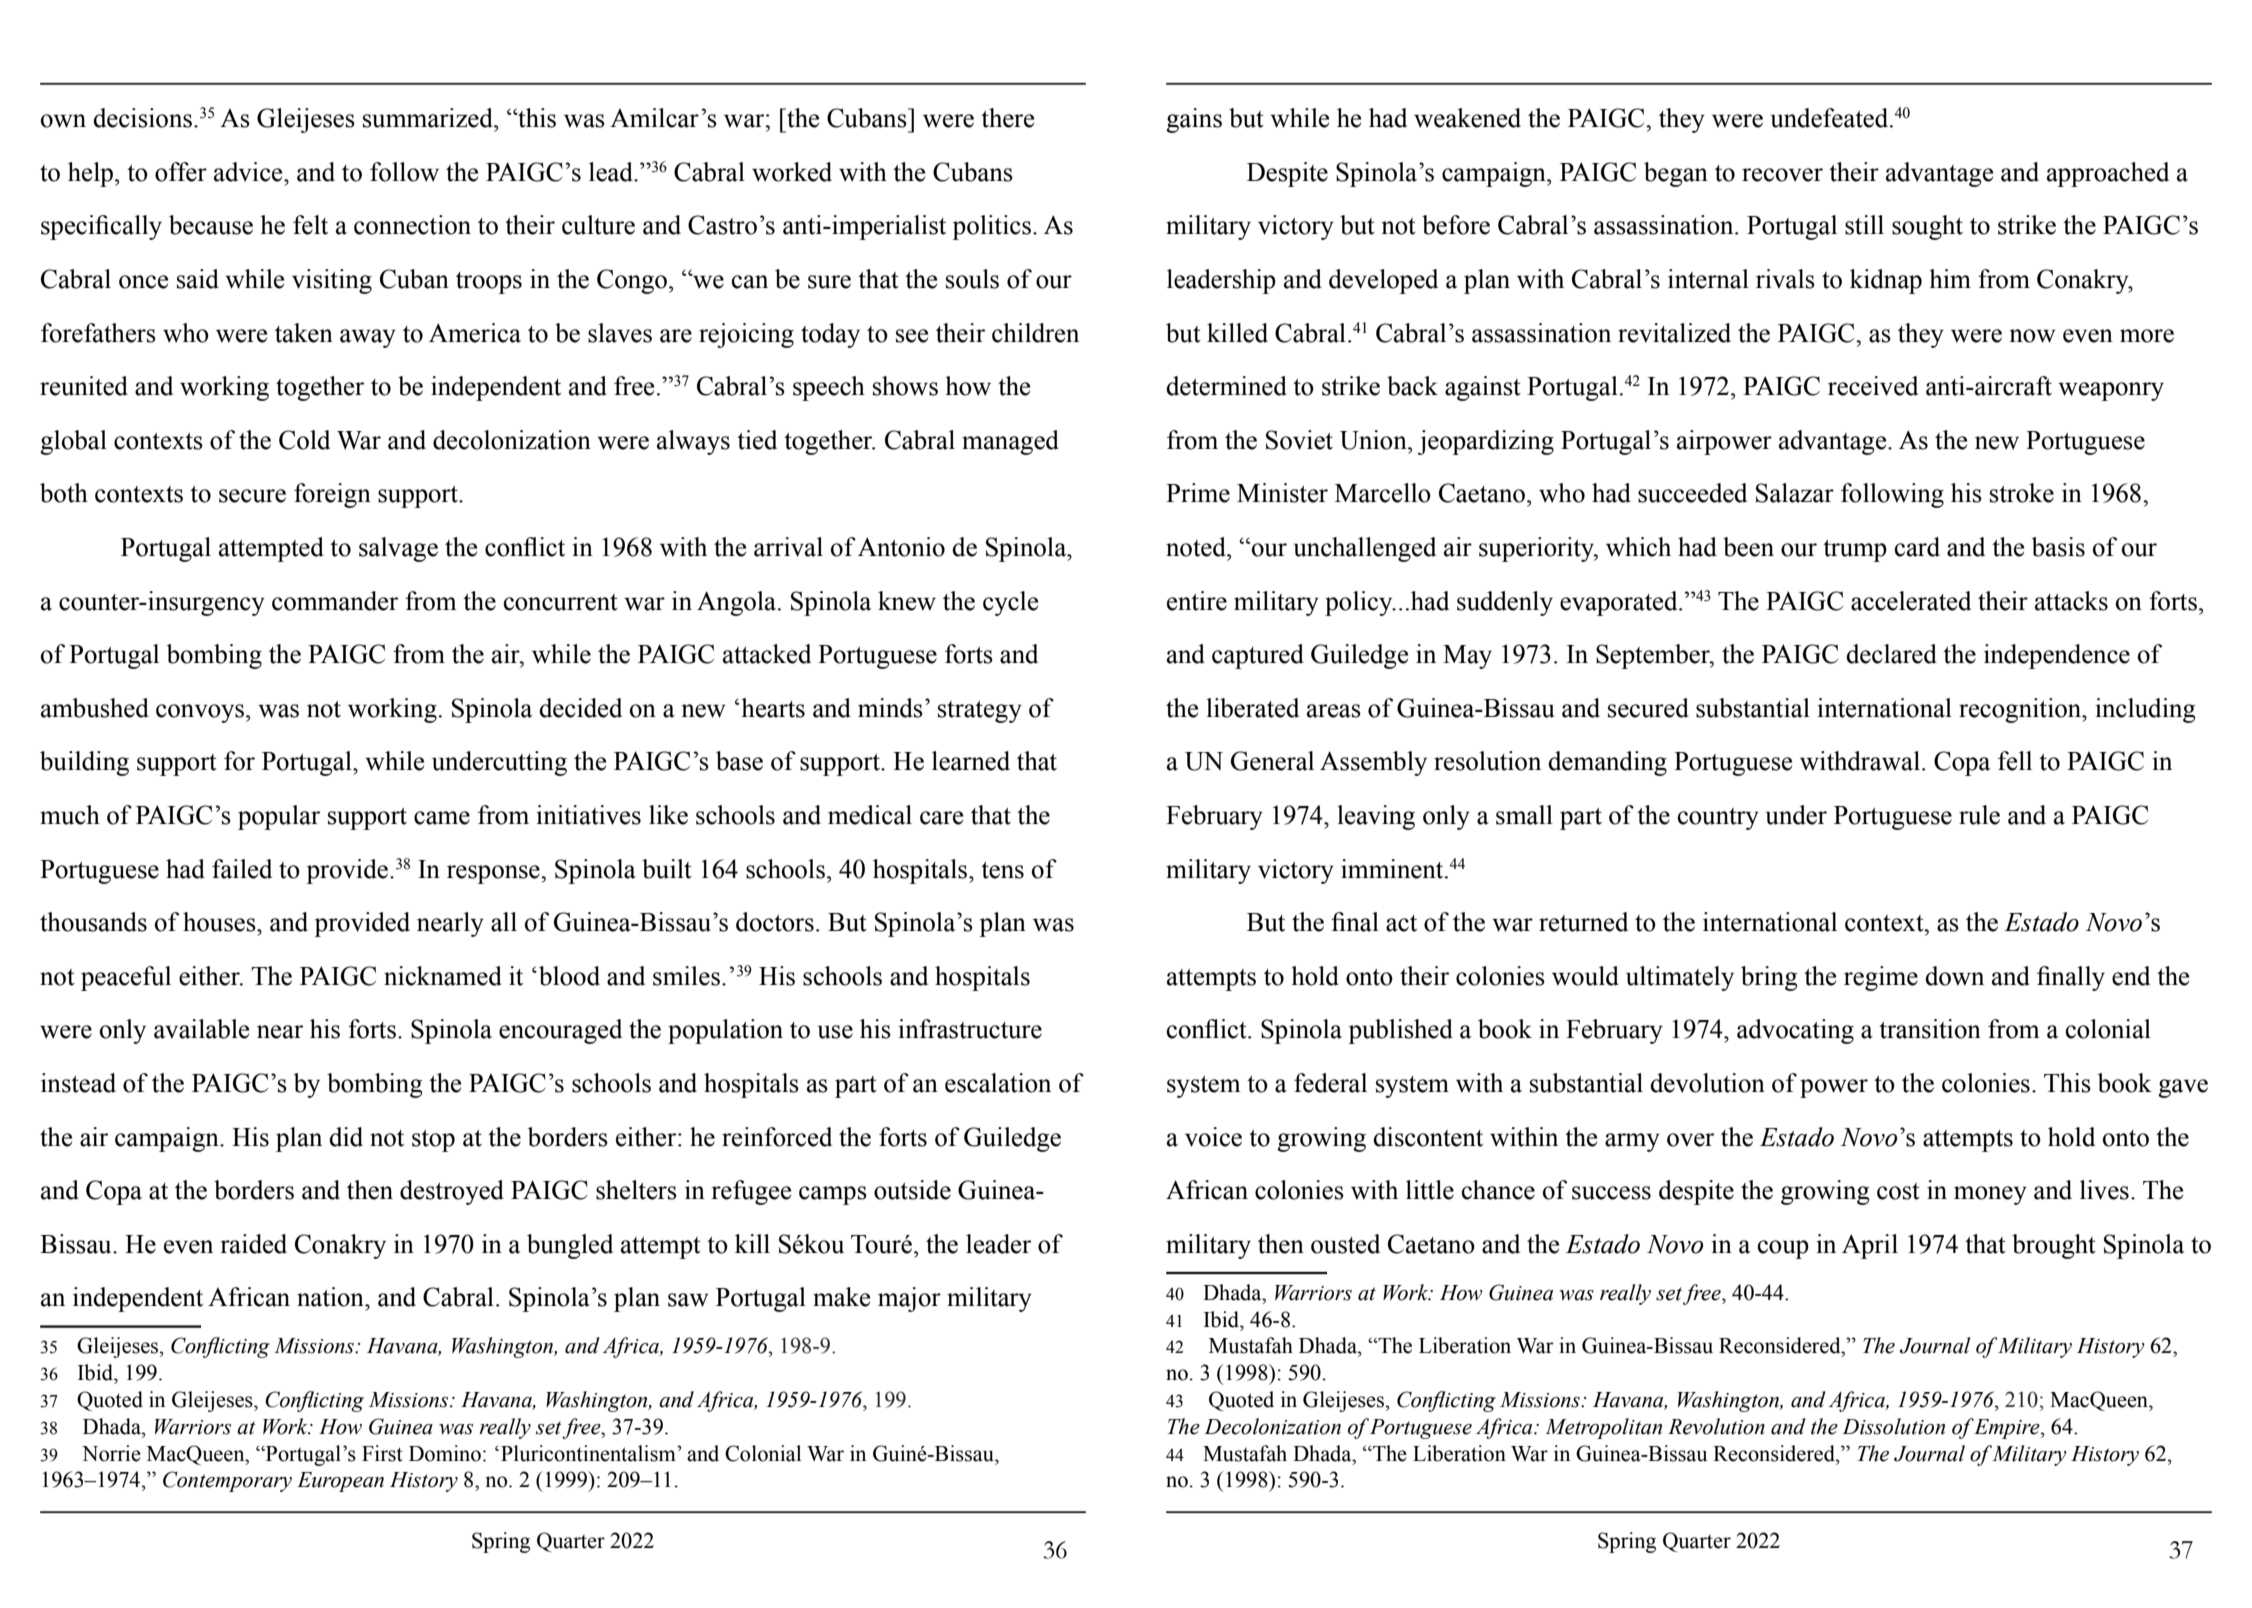  I want to click on approached, so click(2108, 174).
